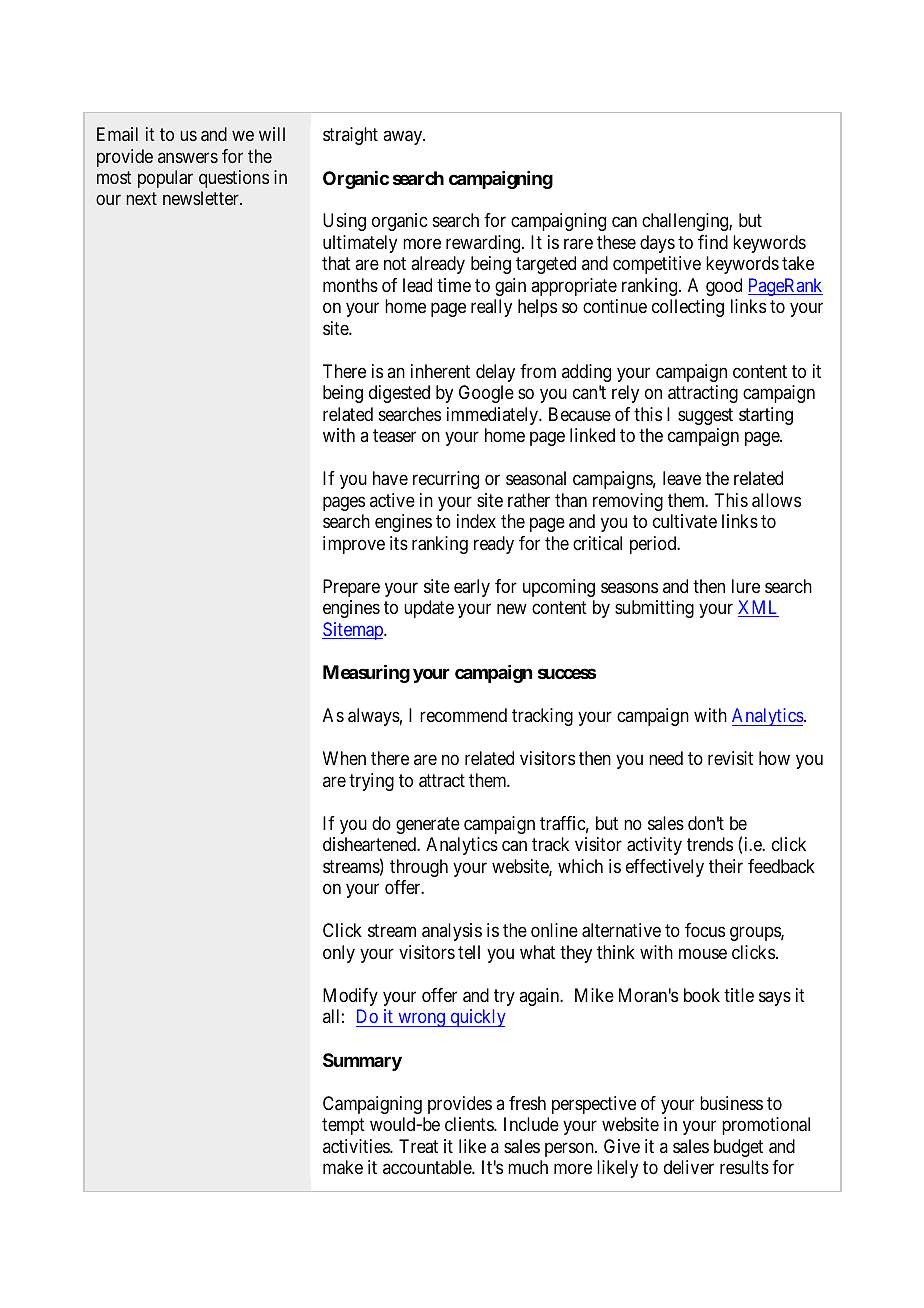  I want to click on only, so click(339, 954).
